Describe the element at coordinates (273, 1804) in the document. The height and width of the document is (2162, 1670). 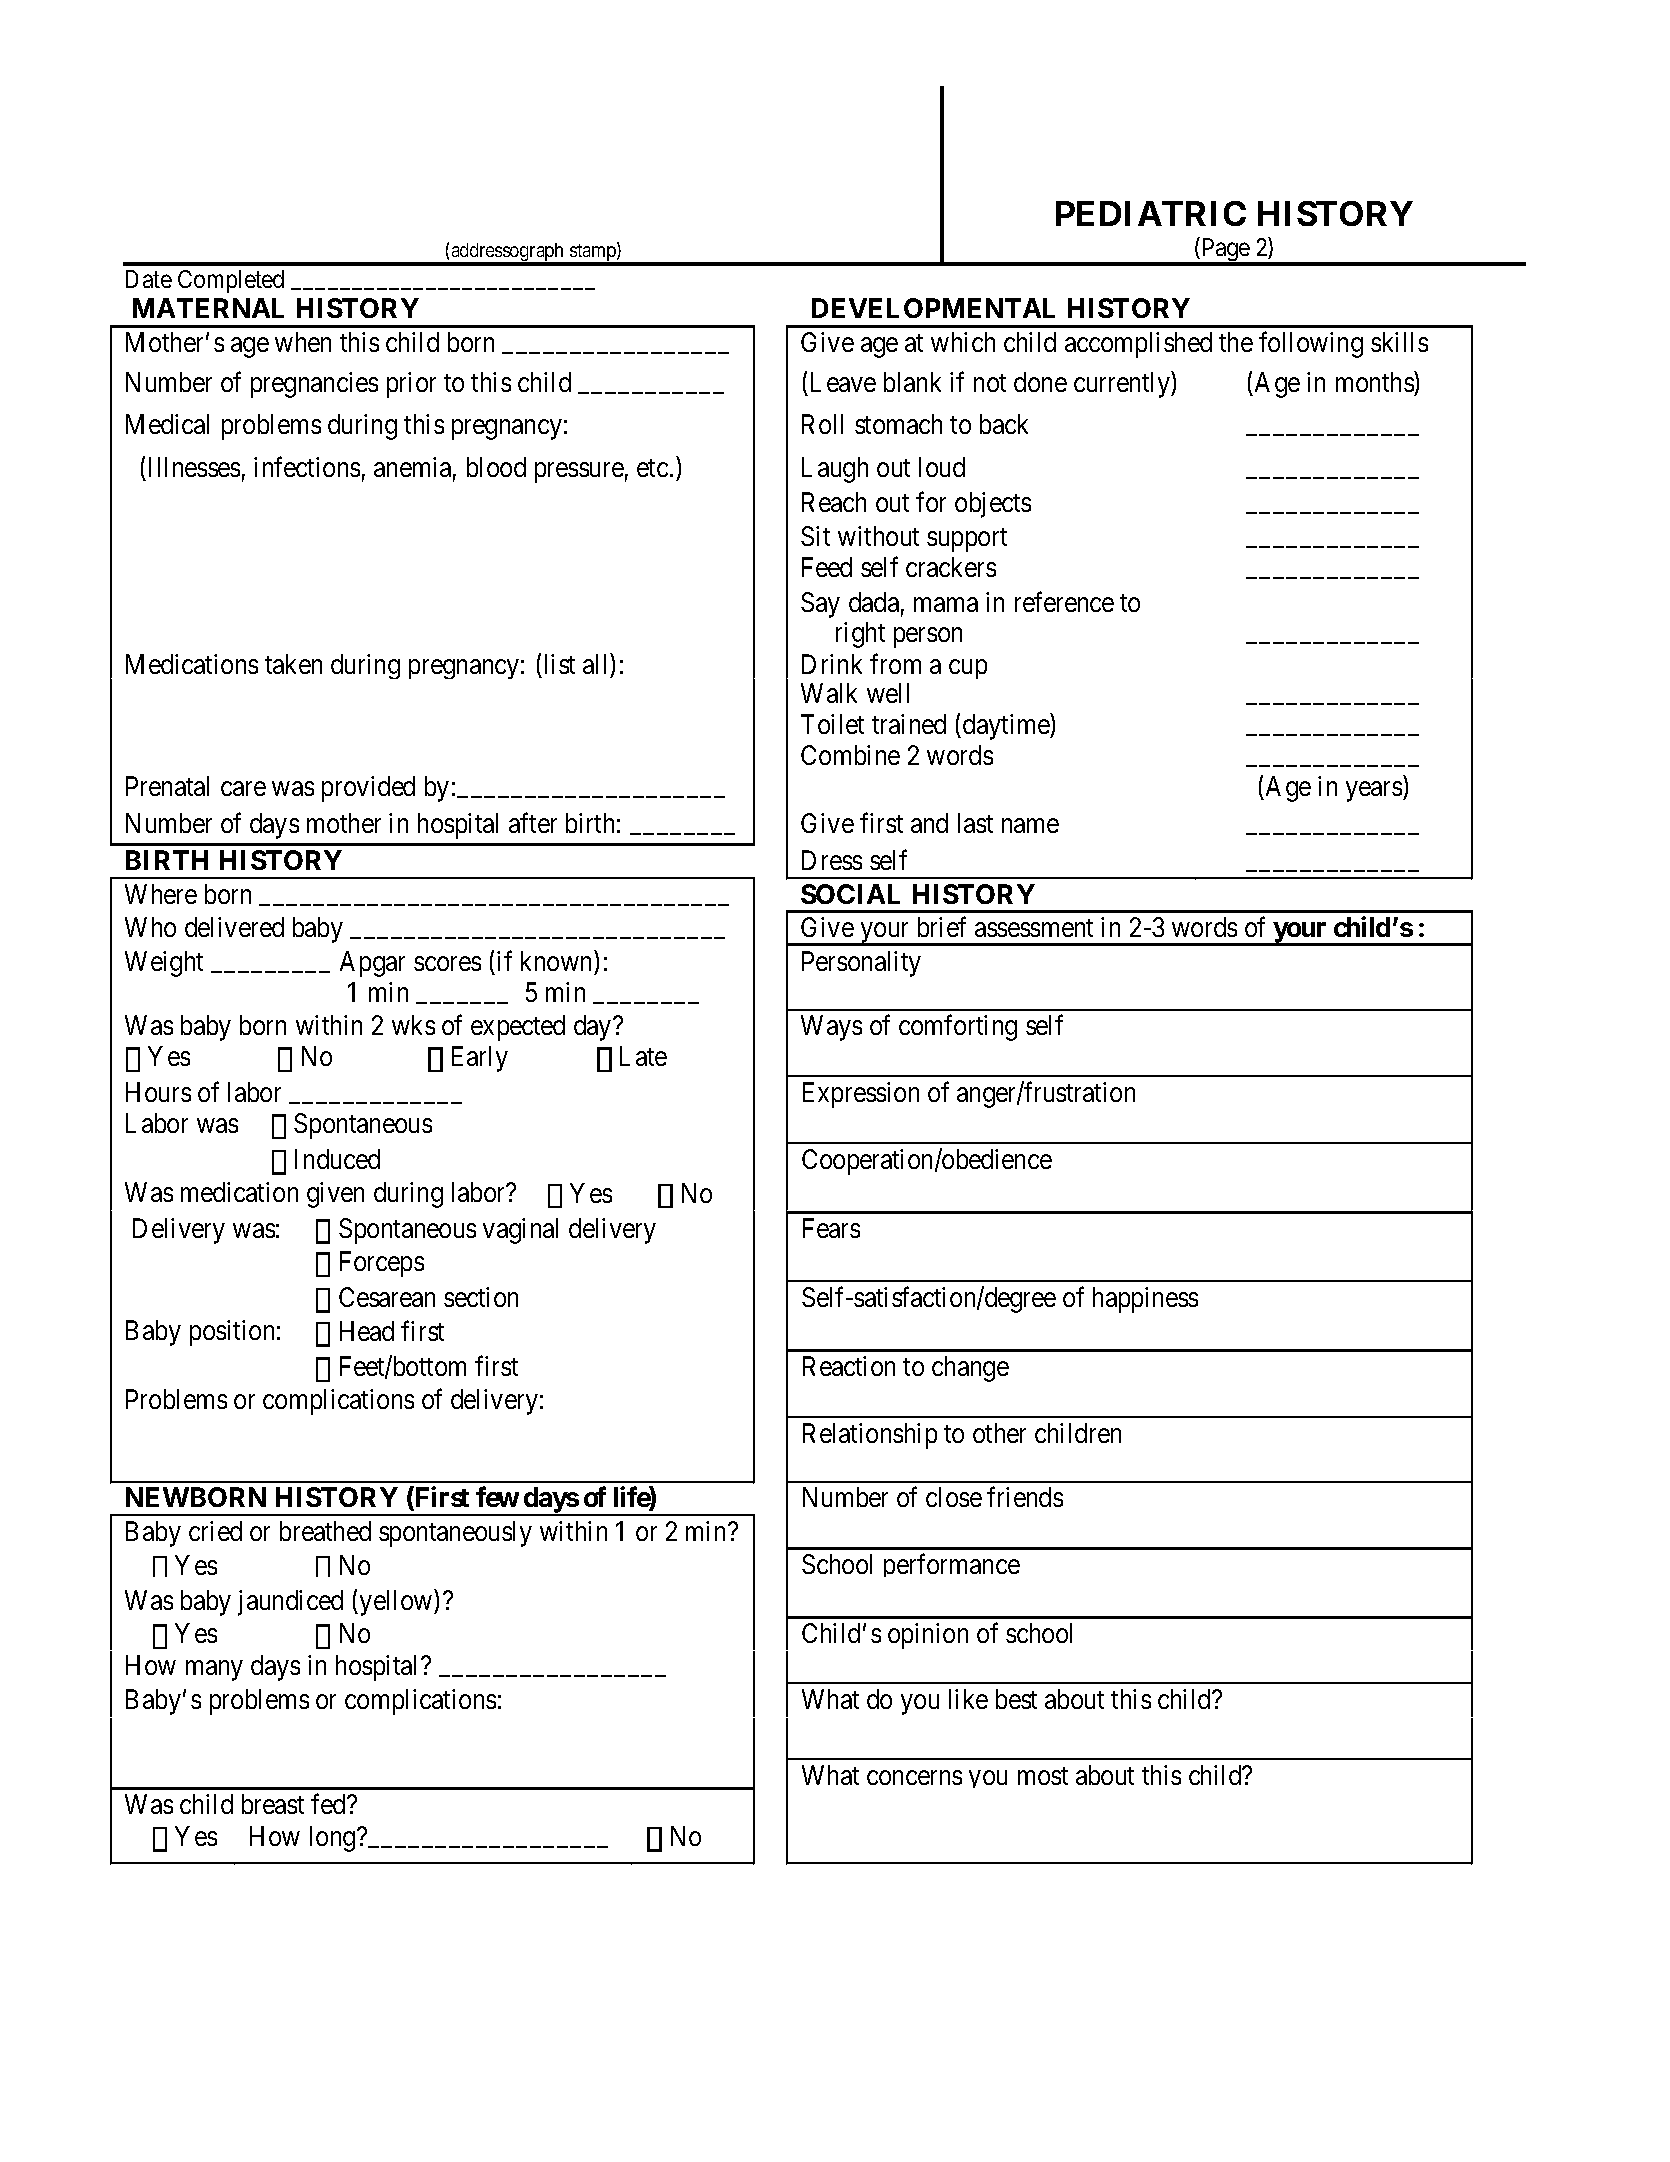
I see `breast` at that location.
